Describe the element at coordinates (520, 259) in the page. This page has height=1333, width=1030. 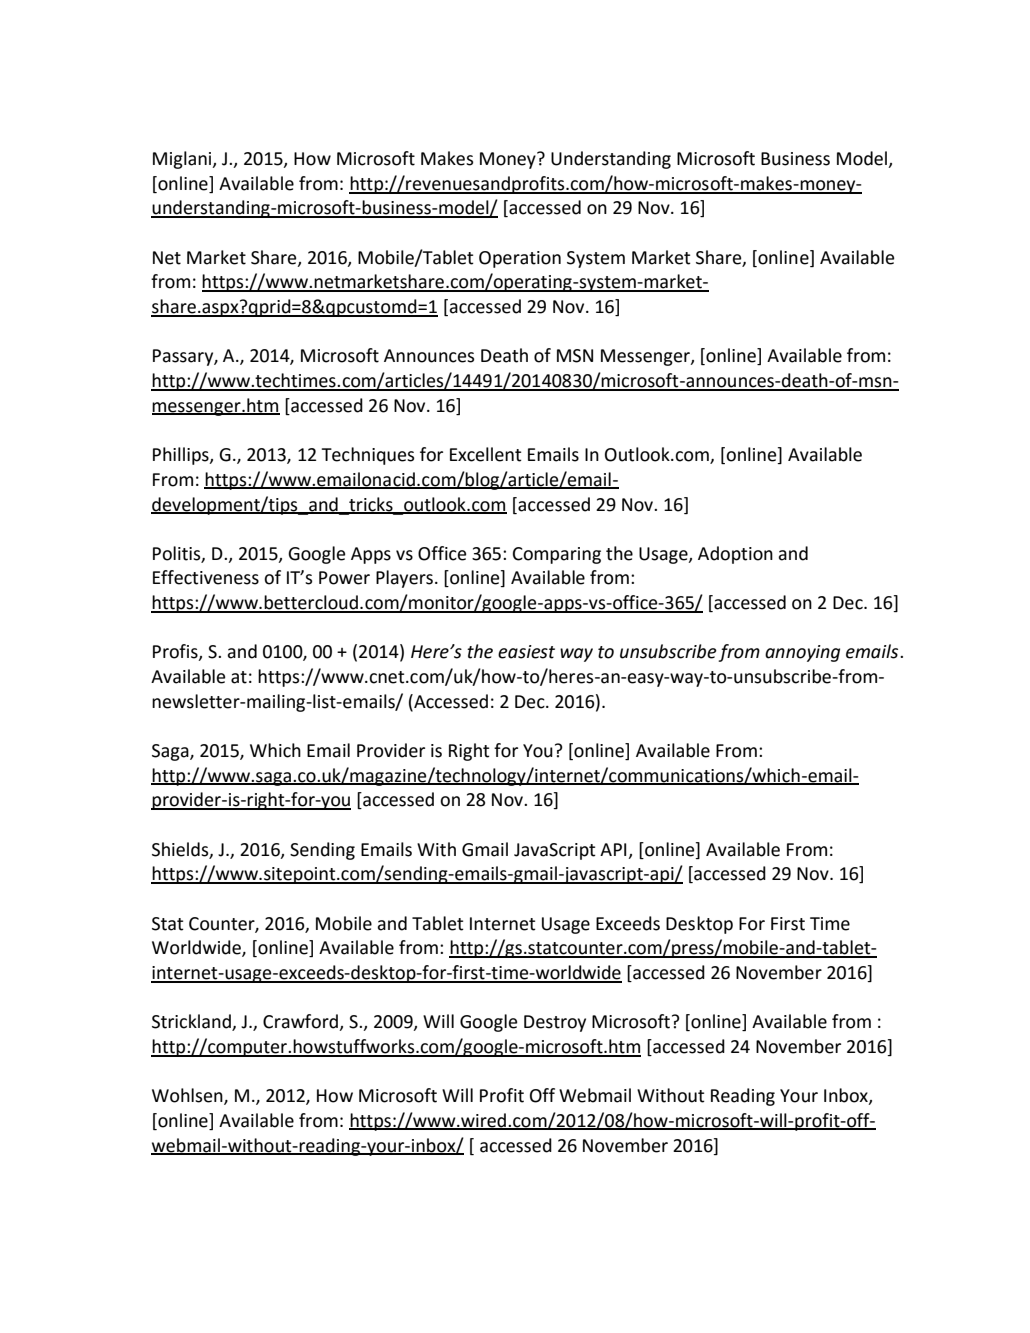
I see `Operation` at that location.
